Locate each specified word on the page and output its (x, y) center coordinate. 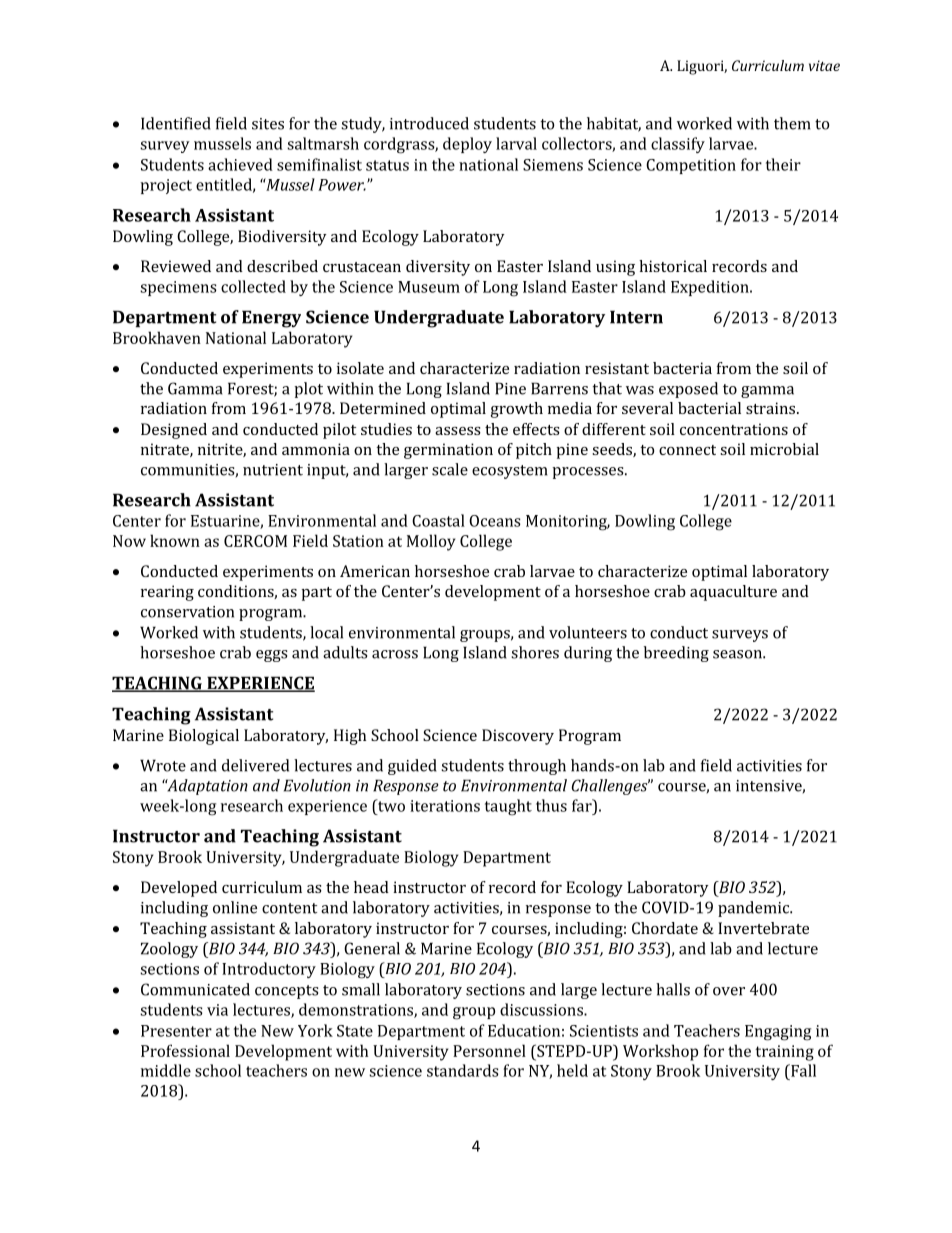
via (217, 1010)
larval (516, 143)
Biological (204, 737)
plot (308, 390)
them (792, 123)
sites (268, 124)
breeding (676, 654)
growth (517, 410)
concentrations (734, 429)
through (537, 767)
